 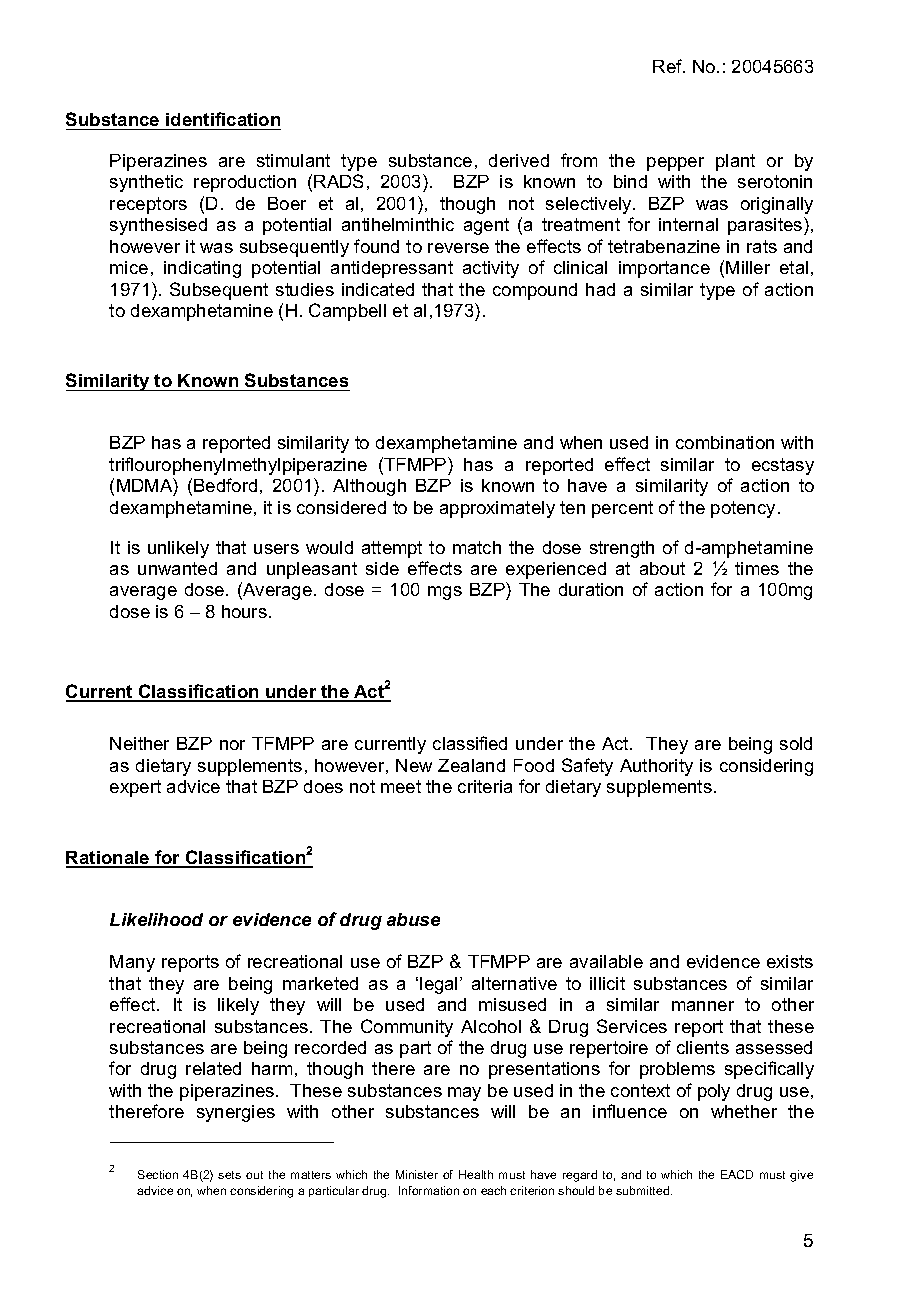 What do you see at coordinates (244, 611) in the screenshot?
I see `hours` at bounding box center [244, 611].
